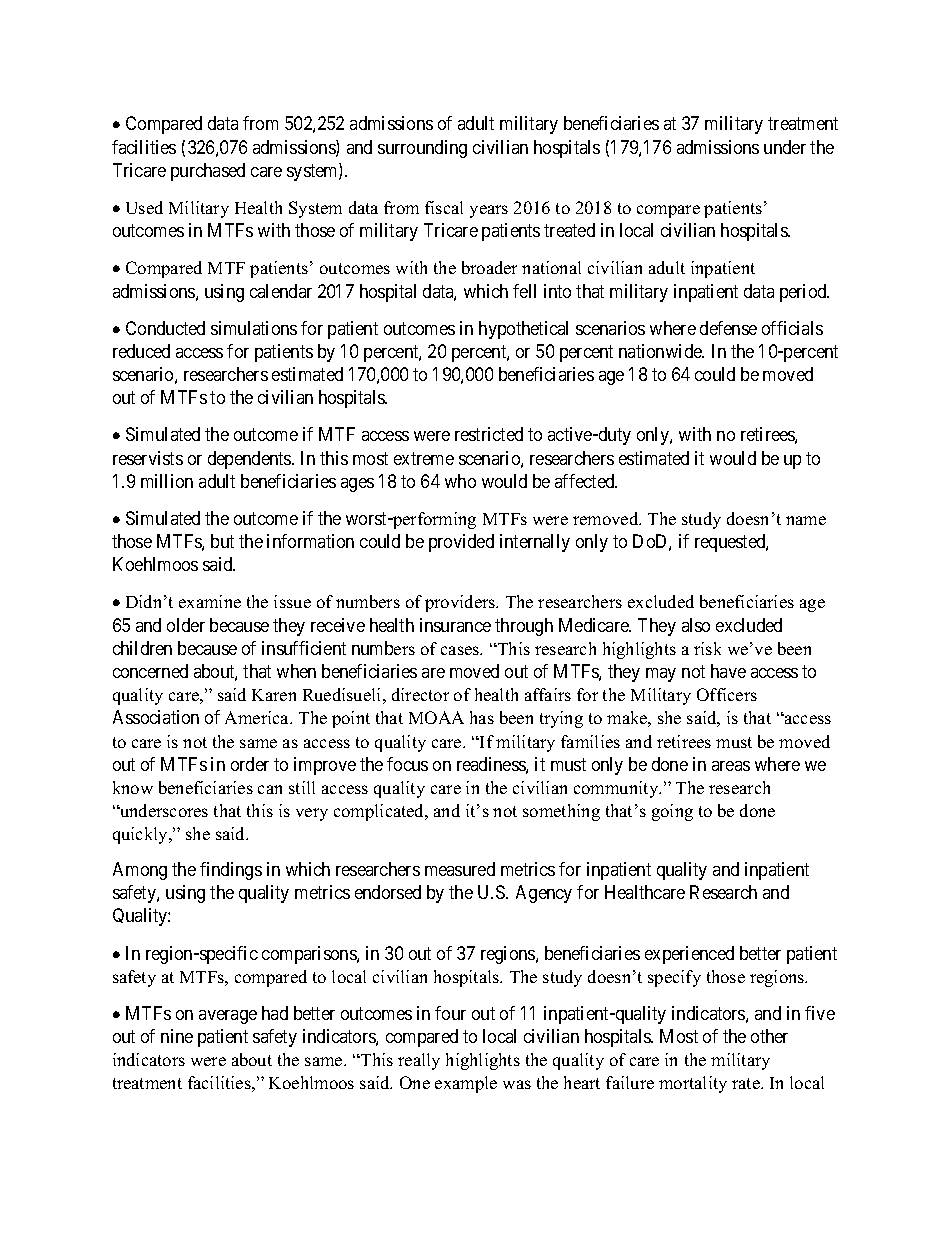  What do you see at coordinates (489, 434) in the screenshot?
I see `restricted` at bounding box center [489, 434].
